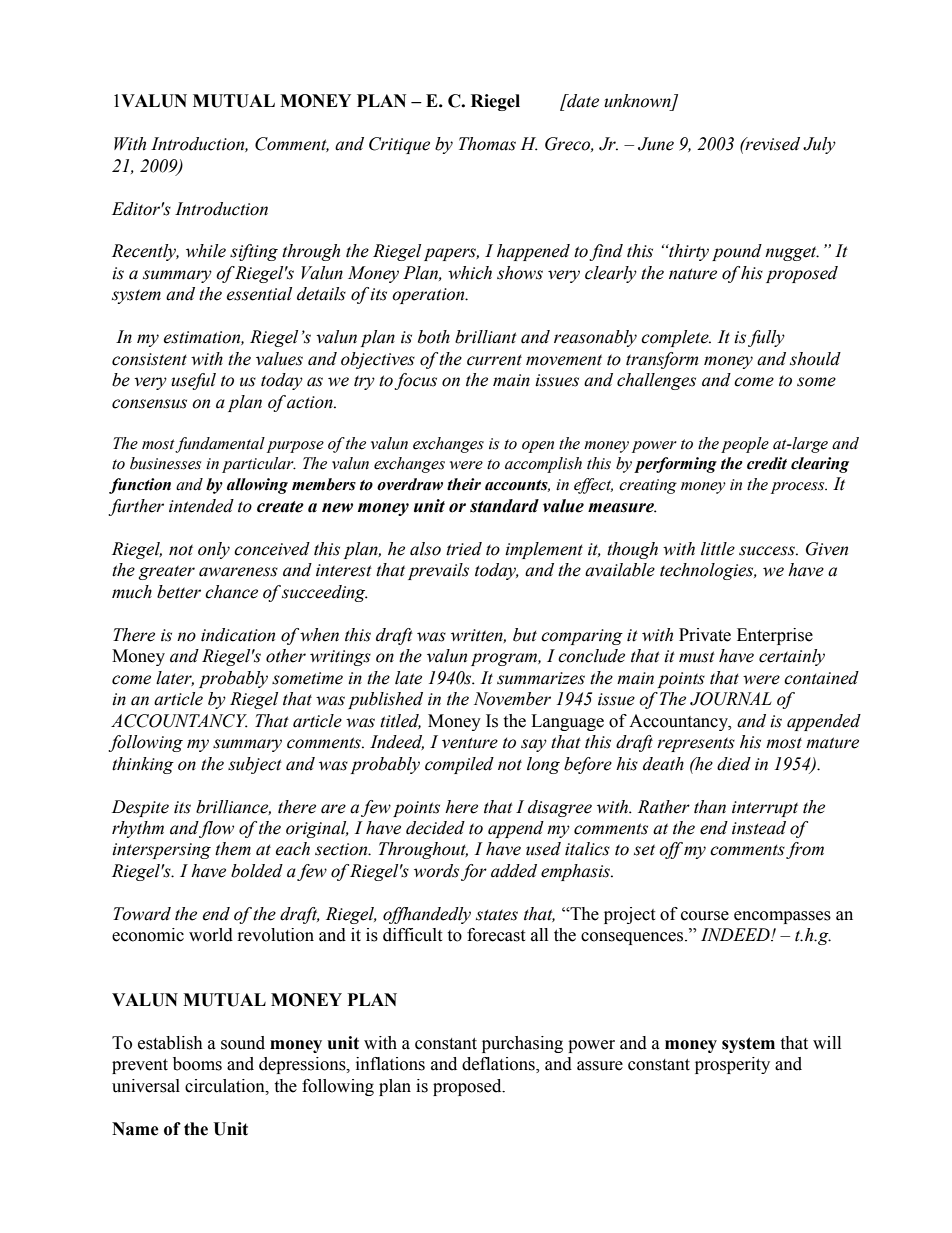 This document has width=952, height=1233. I want to click on prosperity, so click(732, 1065).
